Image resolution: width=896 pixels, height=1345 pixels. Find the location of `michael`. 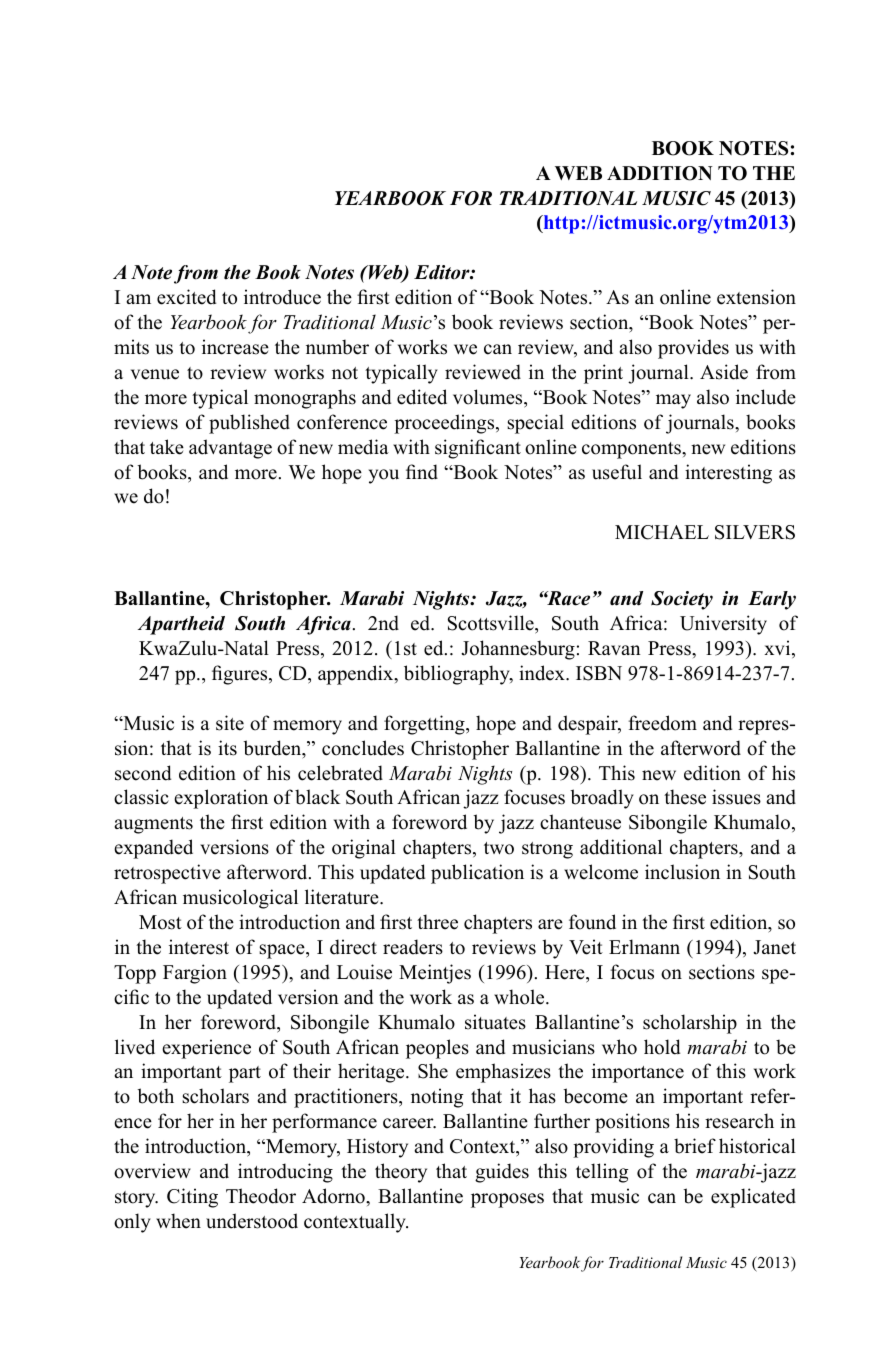

michael is located at coordinates (662, 532).
